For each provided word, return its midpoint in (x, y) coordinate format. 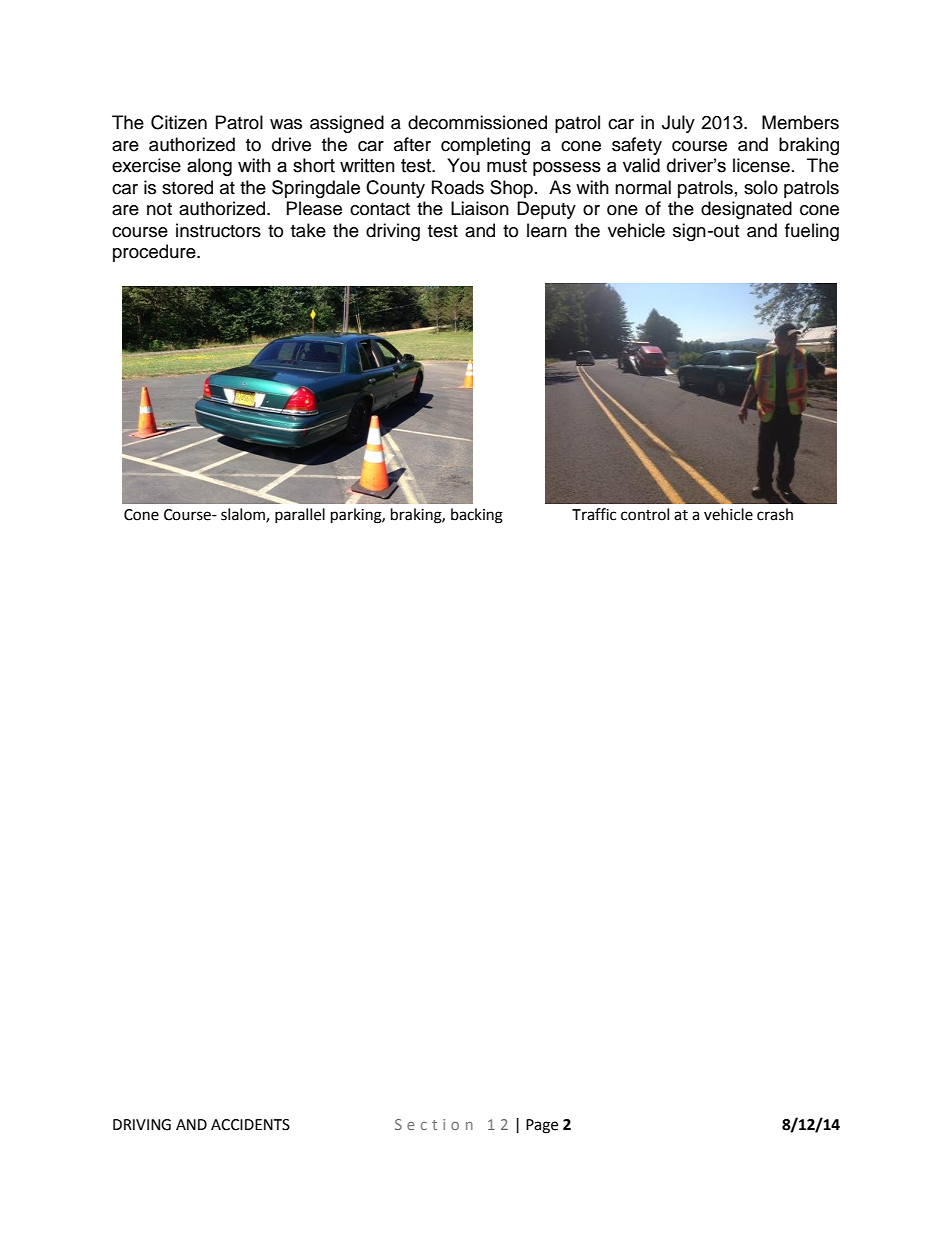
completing (485, 146)
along (209, 167)
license (761, 165)
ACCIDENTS (250, 1125)
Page (542, 1126)
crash (775, 514)
